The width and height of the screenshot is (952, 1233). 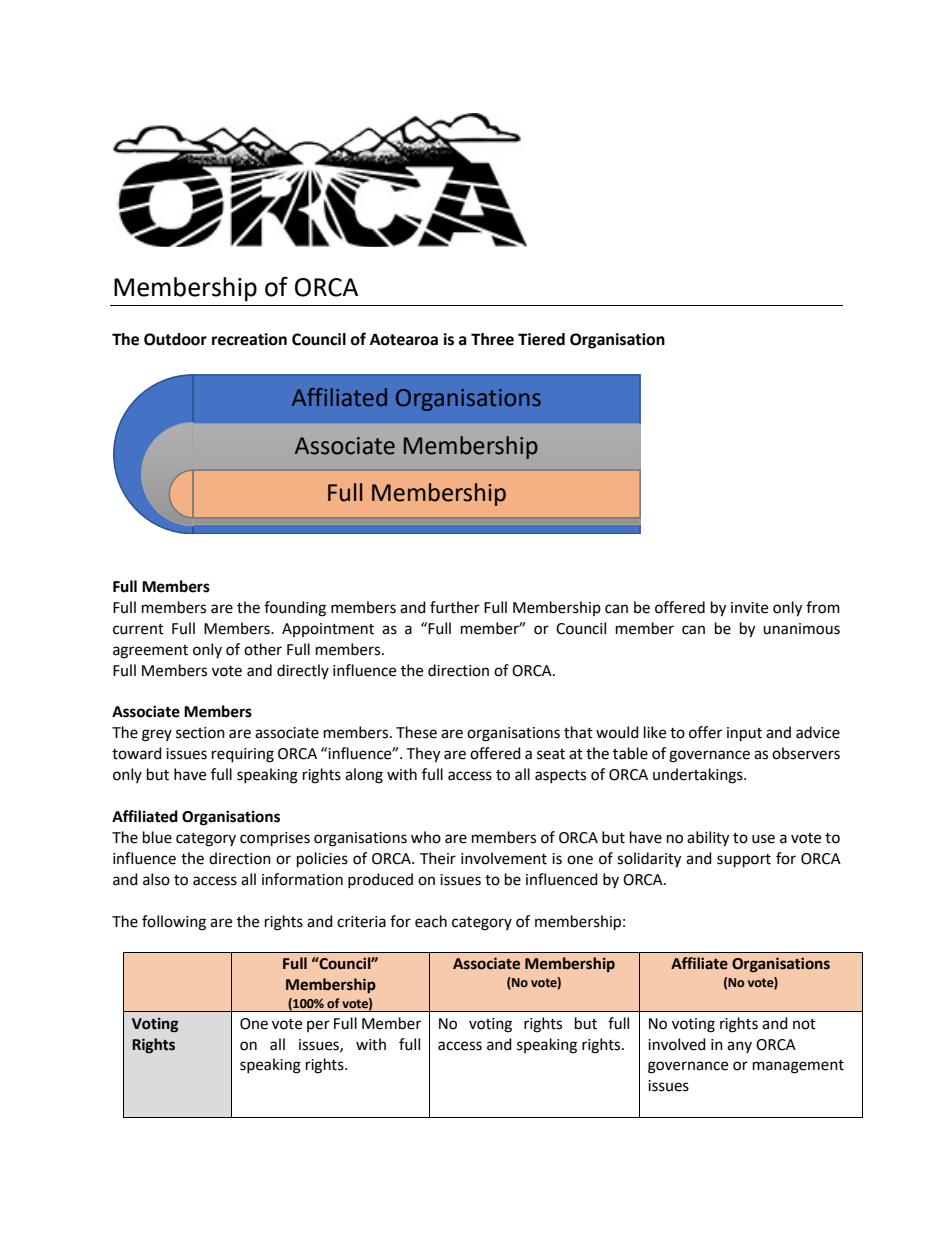 I want to click on invite, so click(x=749, y=608).
